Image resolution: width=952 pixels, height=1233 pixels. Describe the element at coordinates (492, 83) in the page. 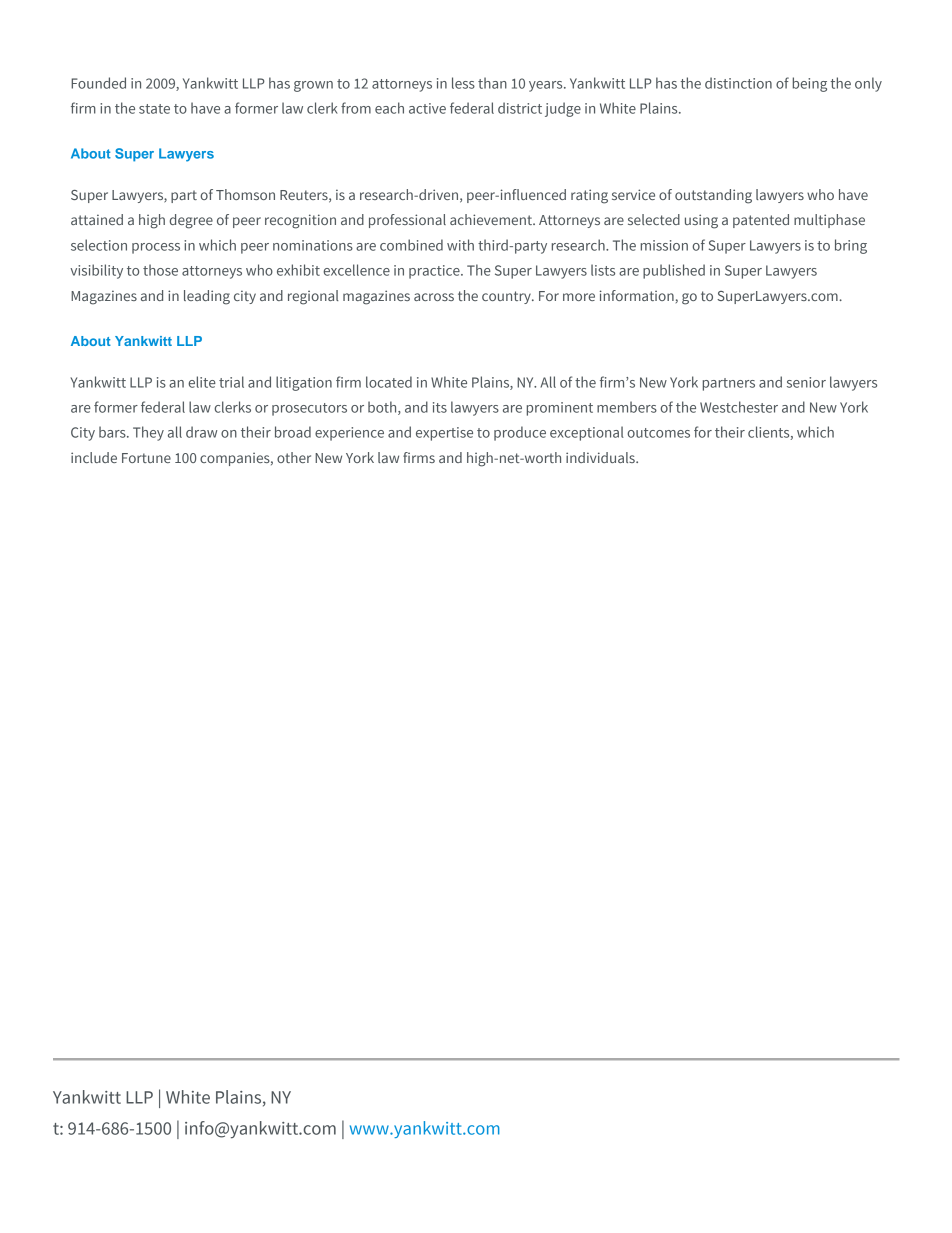

I see `than` at that location.
